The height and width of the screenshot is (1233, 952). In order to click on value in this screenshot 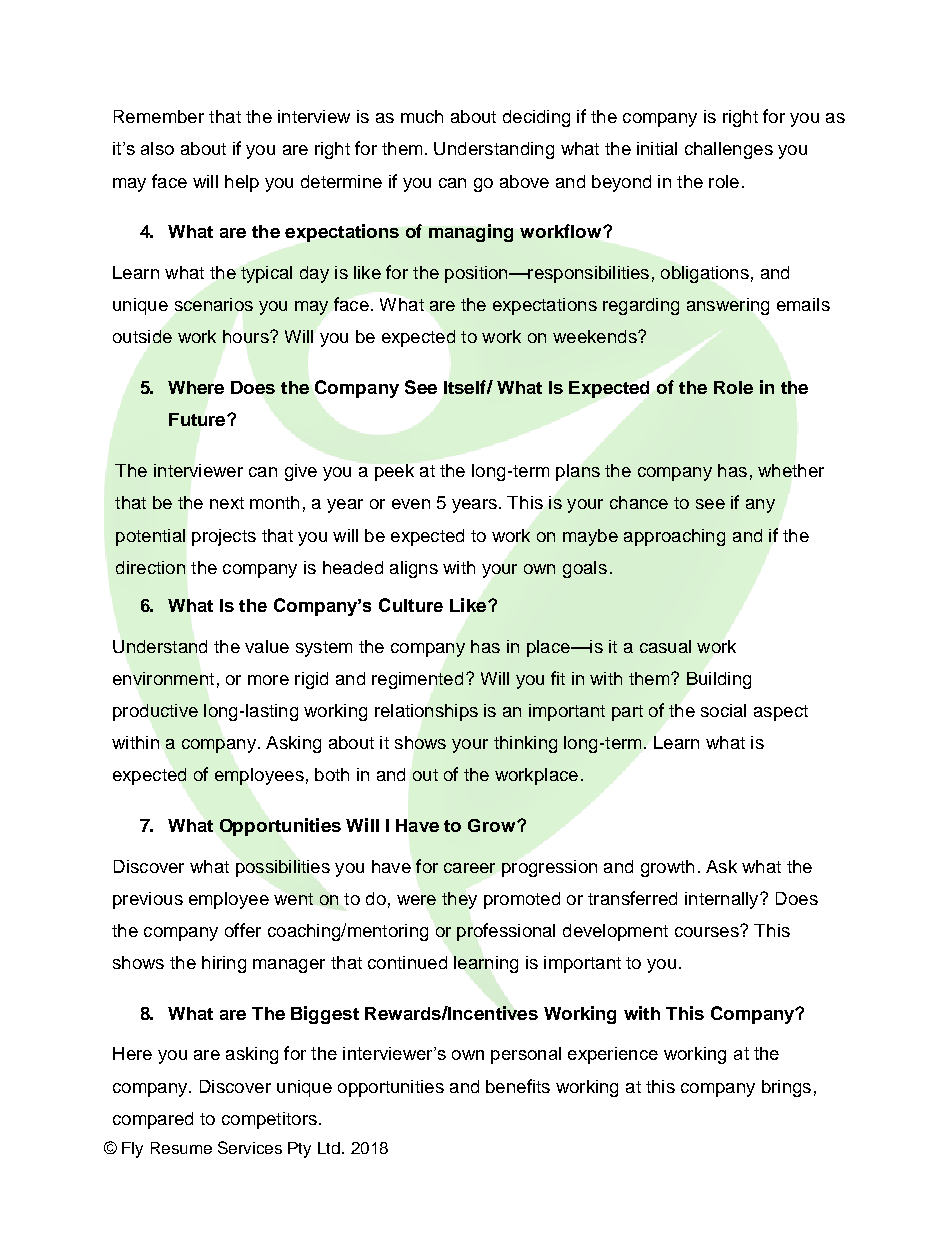, I will do `click(267, 646)`.
